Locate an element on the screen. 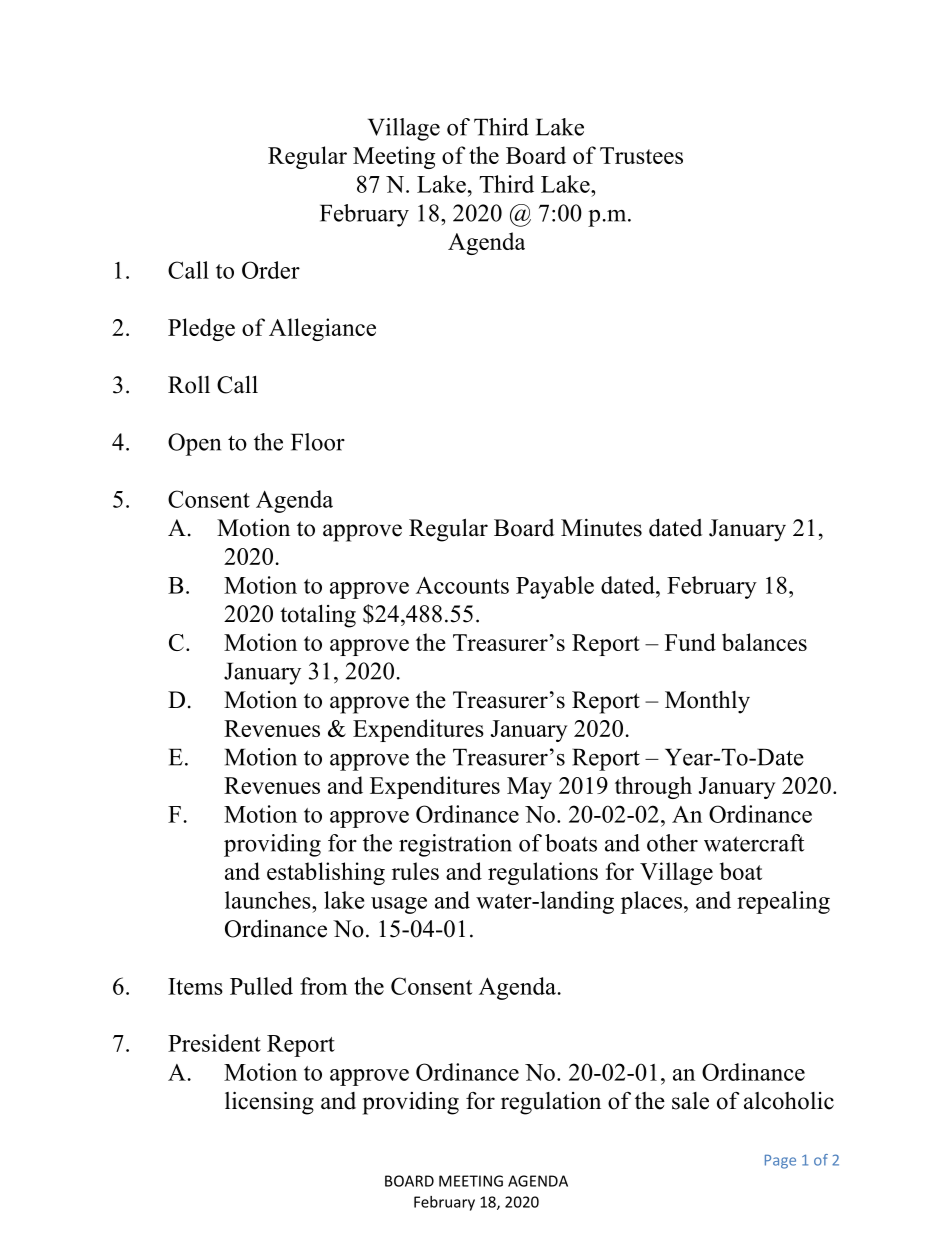  Trustees is located at coordinates (641, 155).
